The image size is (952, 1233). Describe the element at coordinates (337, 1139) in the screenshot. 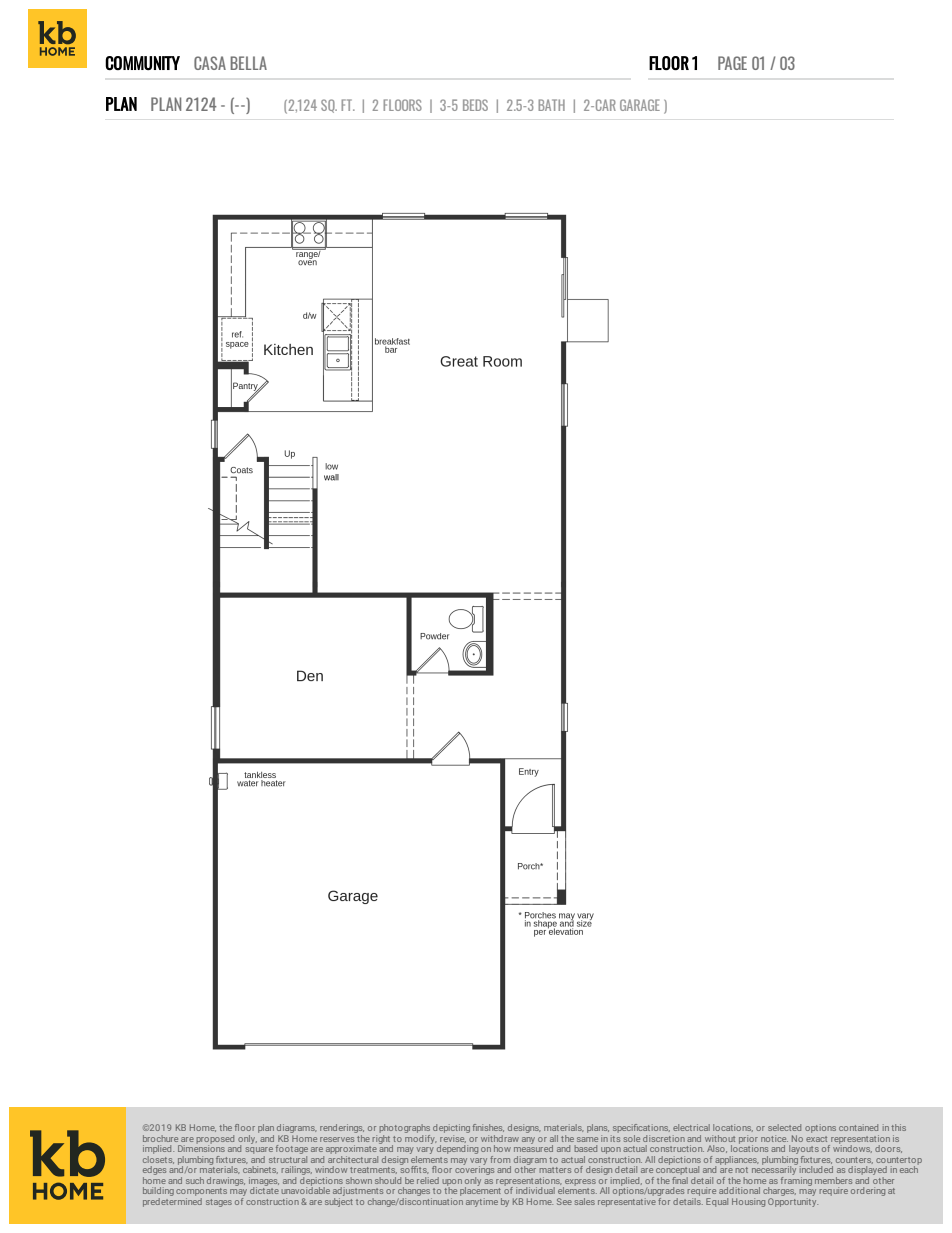

I see `reserves` at that location.
